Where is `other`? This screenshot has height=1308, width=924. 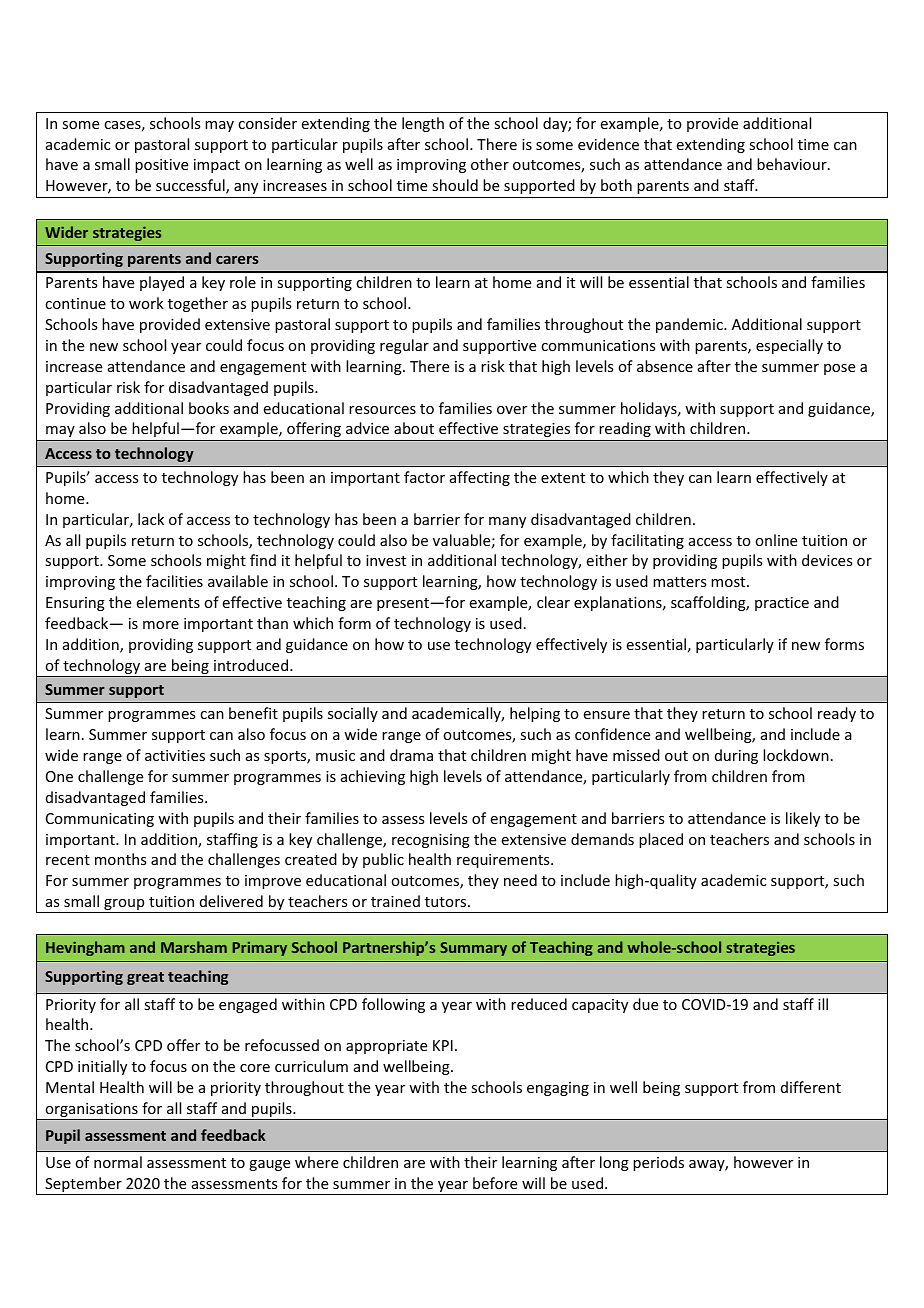 other is located at coordinates (490, 164).
